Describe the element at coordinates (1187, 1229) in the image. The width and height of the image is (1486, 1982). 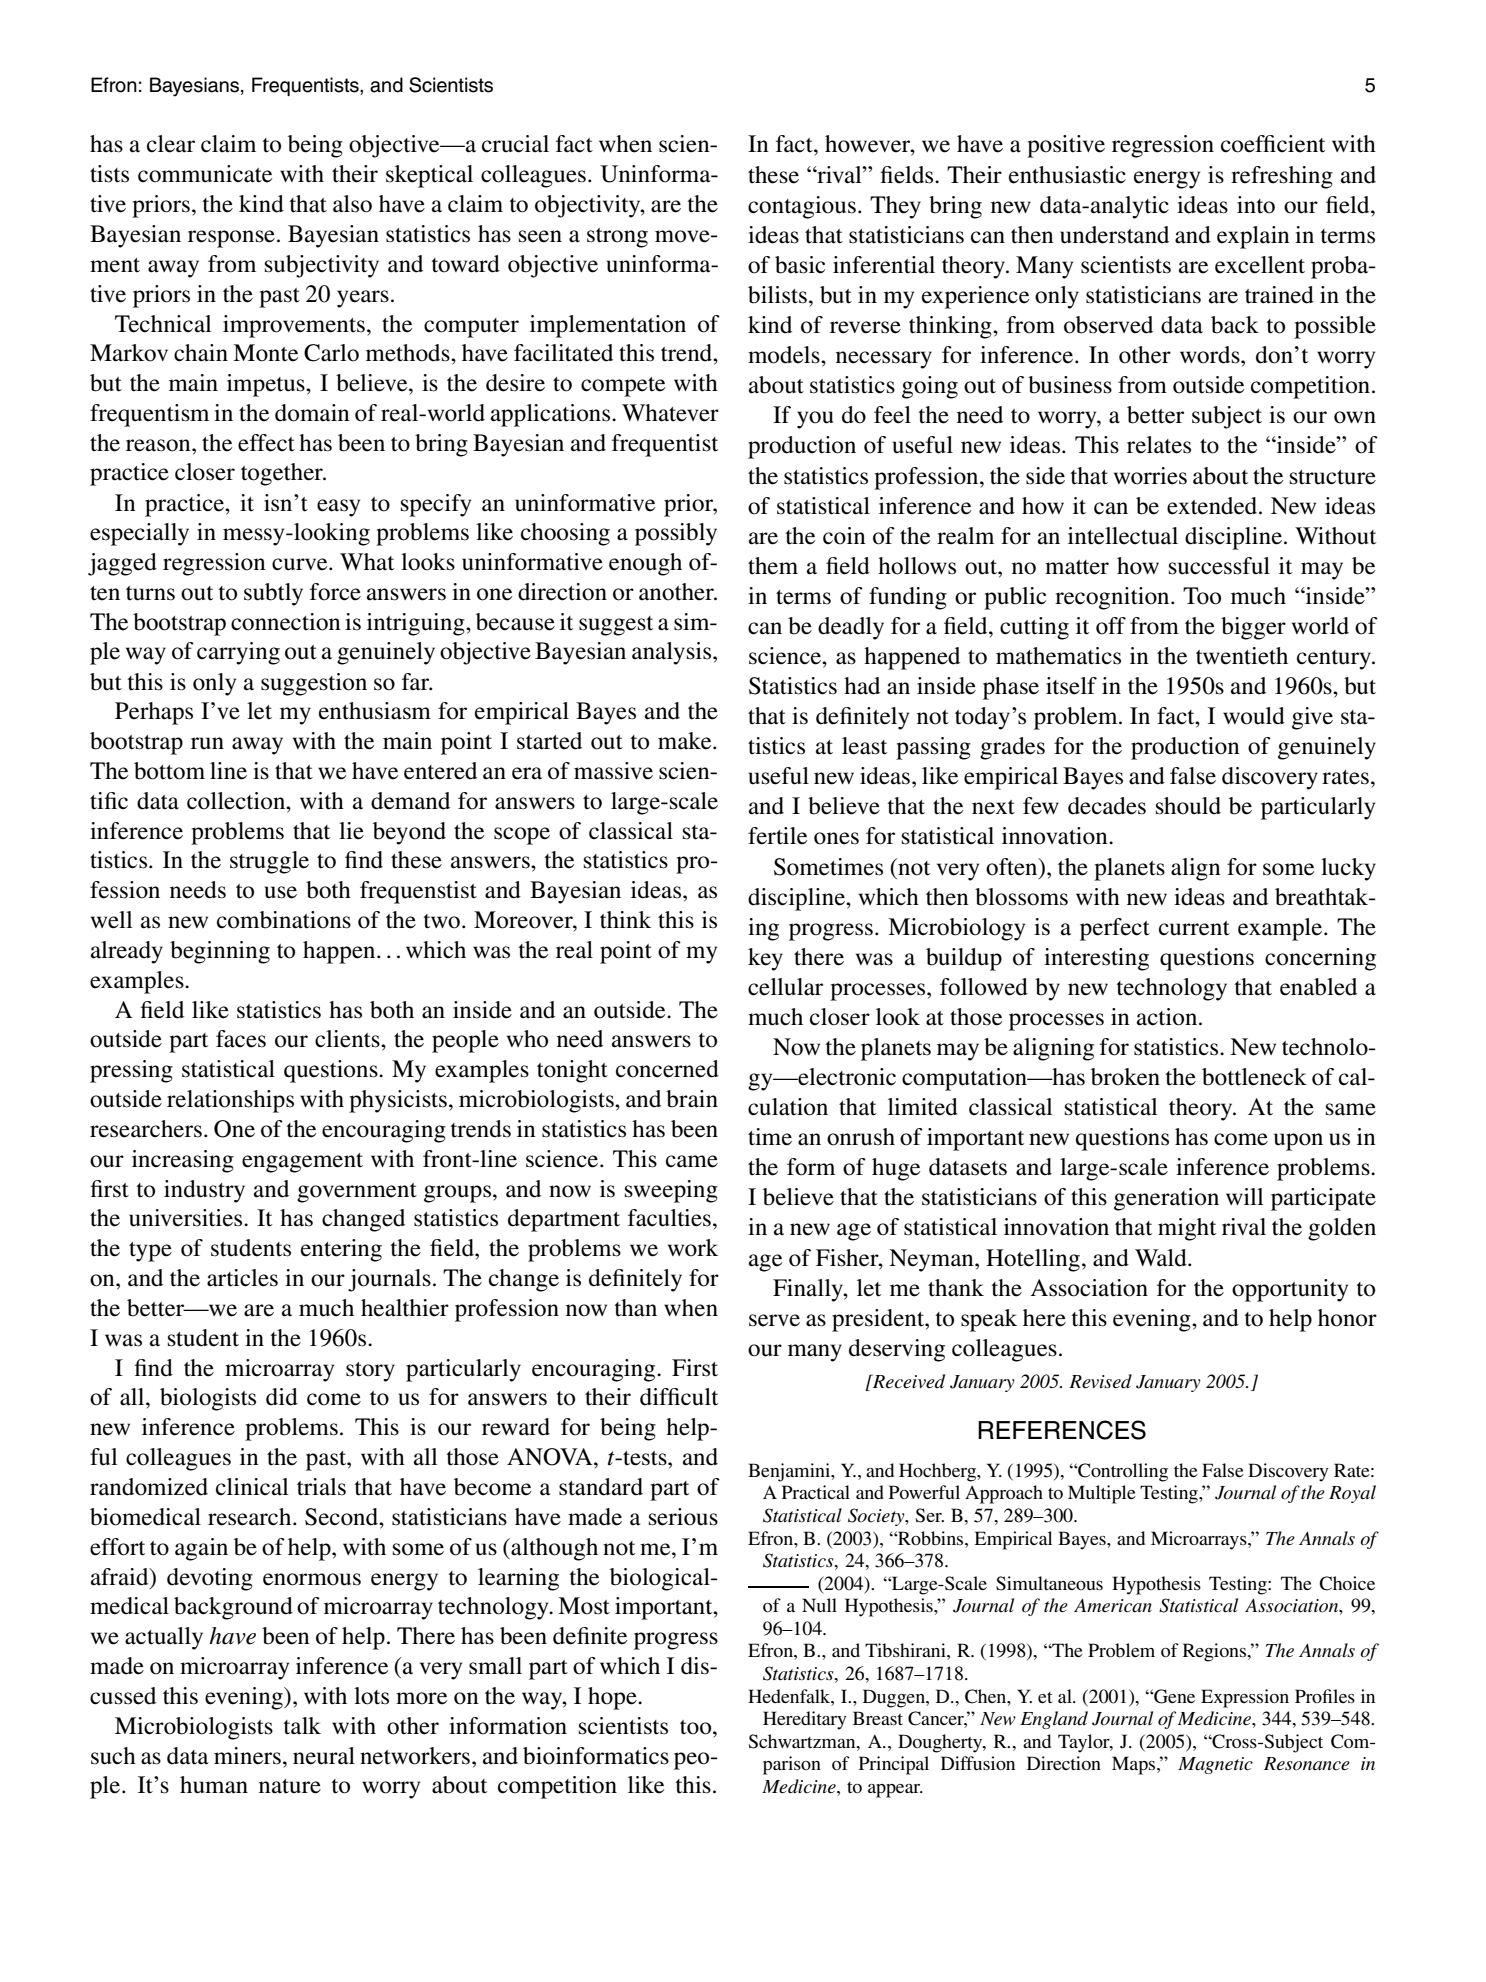
I see `might` at that location.
